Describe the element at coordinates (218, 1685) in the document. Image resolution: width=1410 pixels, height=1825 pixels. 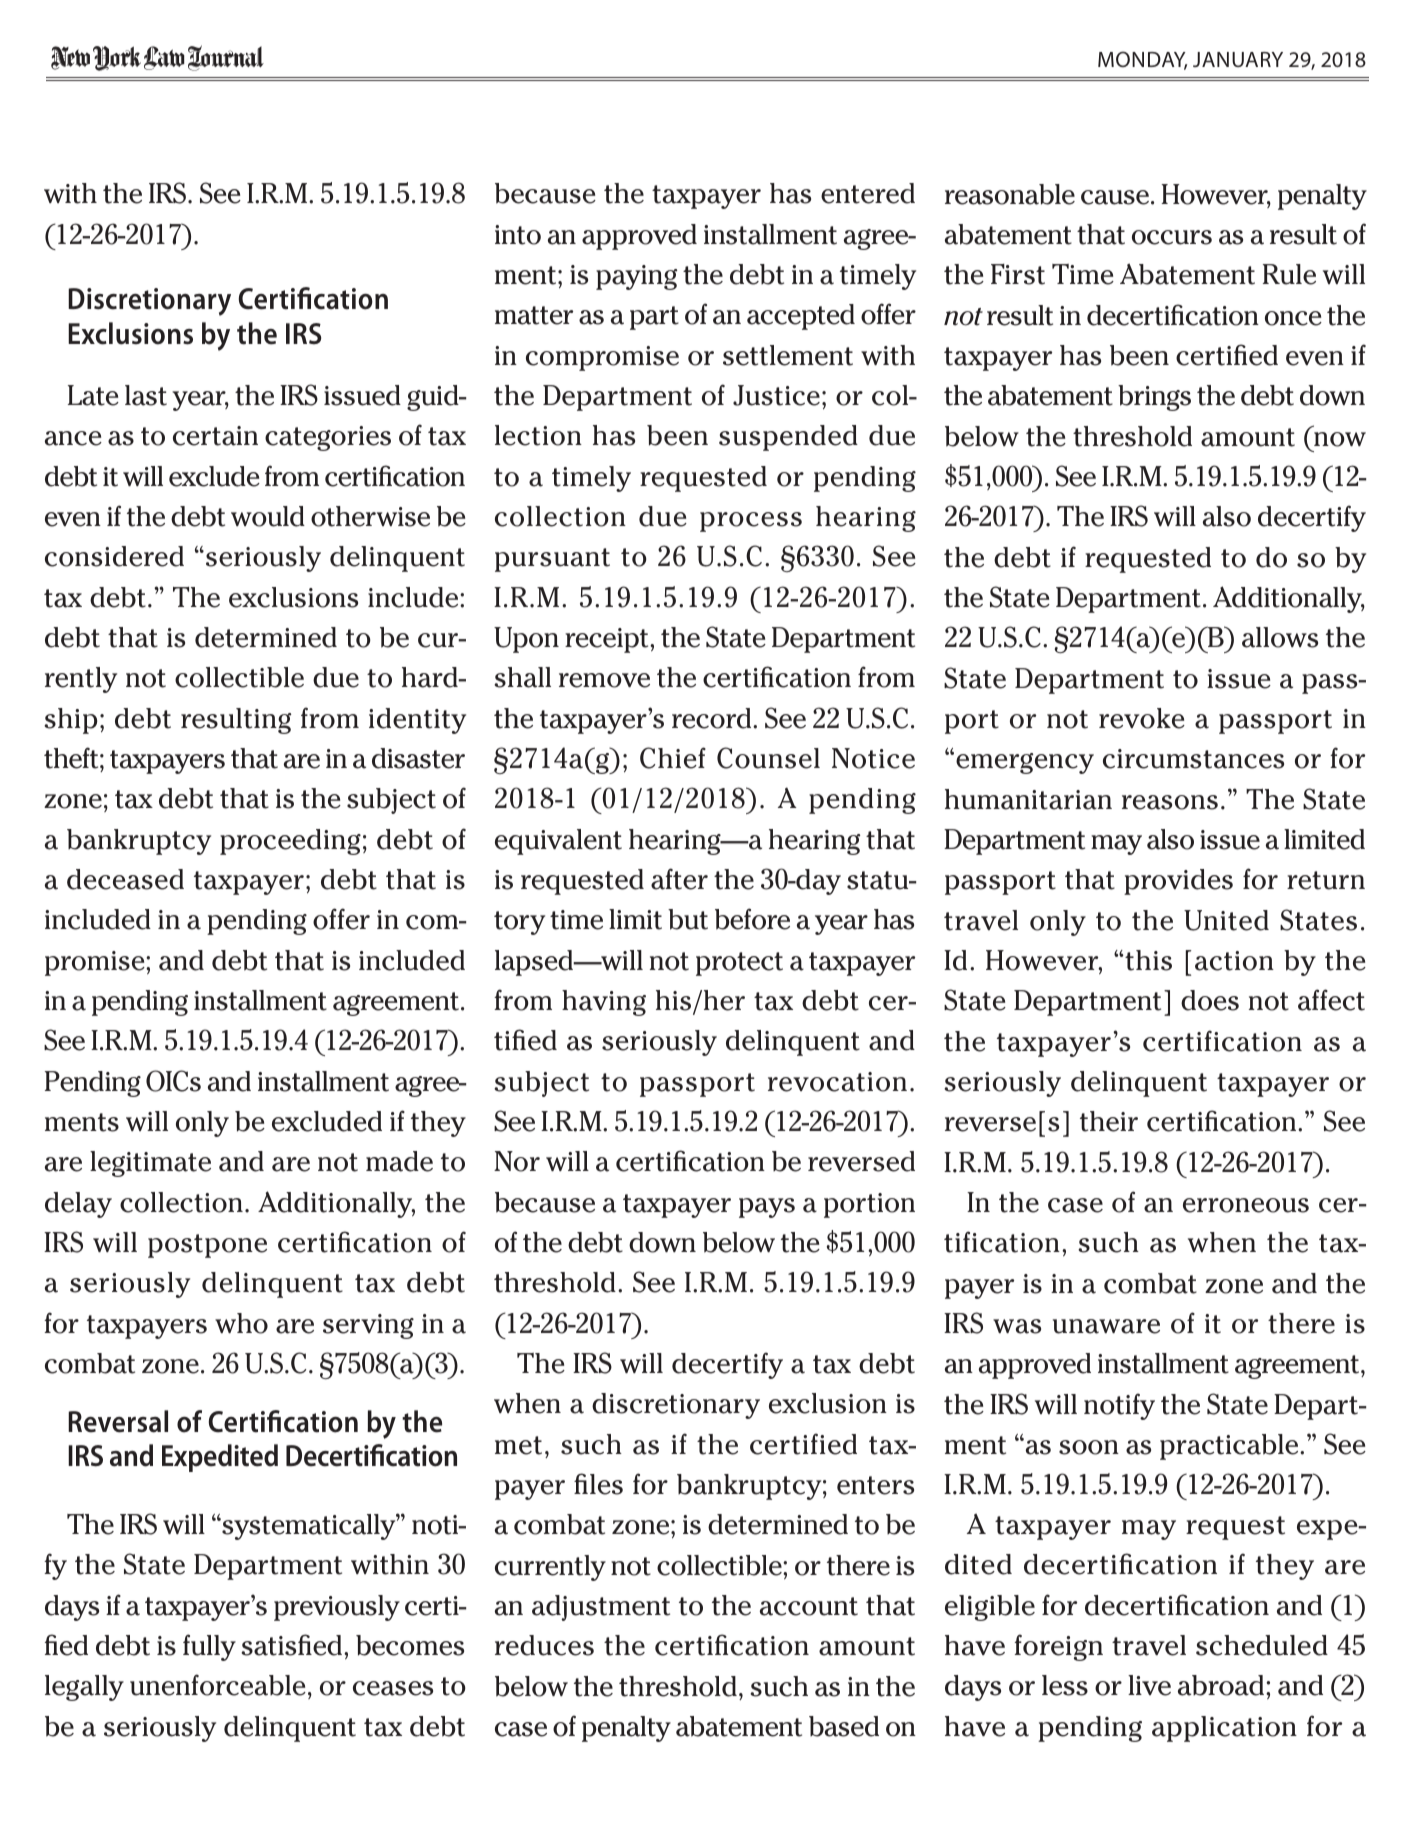
I see `unenforceable` at that location.
